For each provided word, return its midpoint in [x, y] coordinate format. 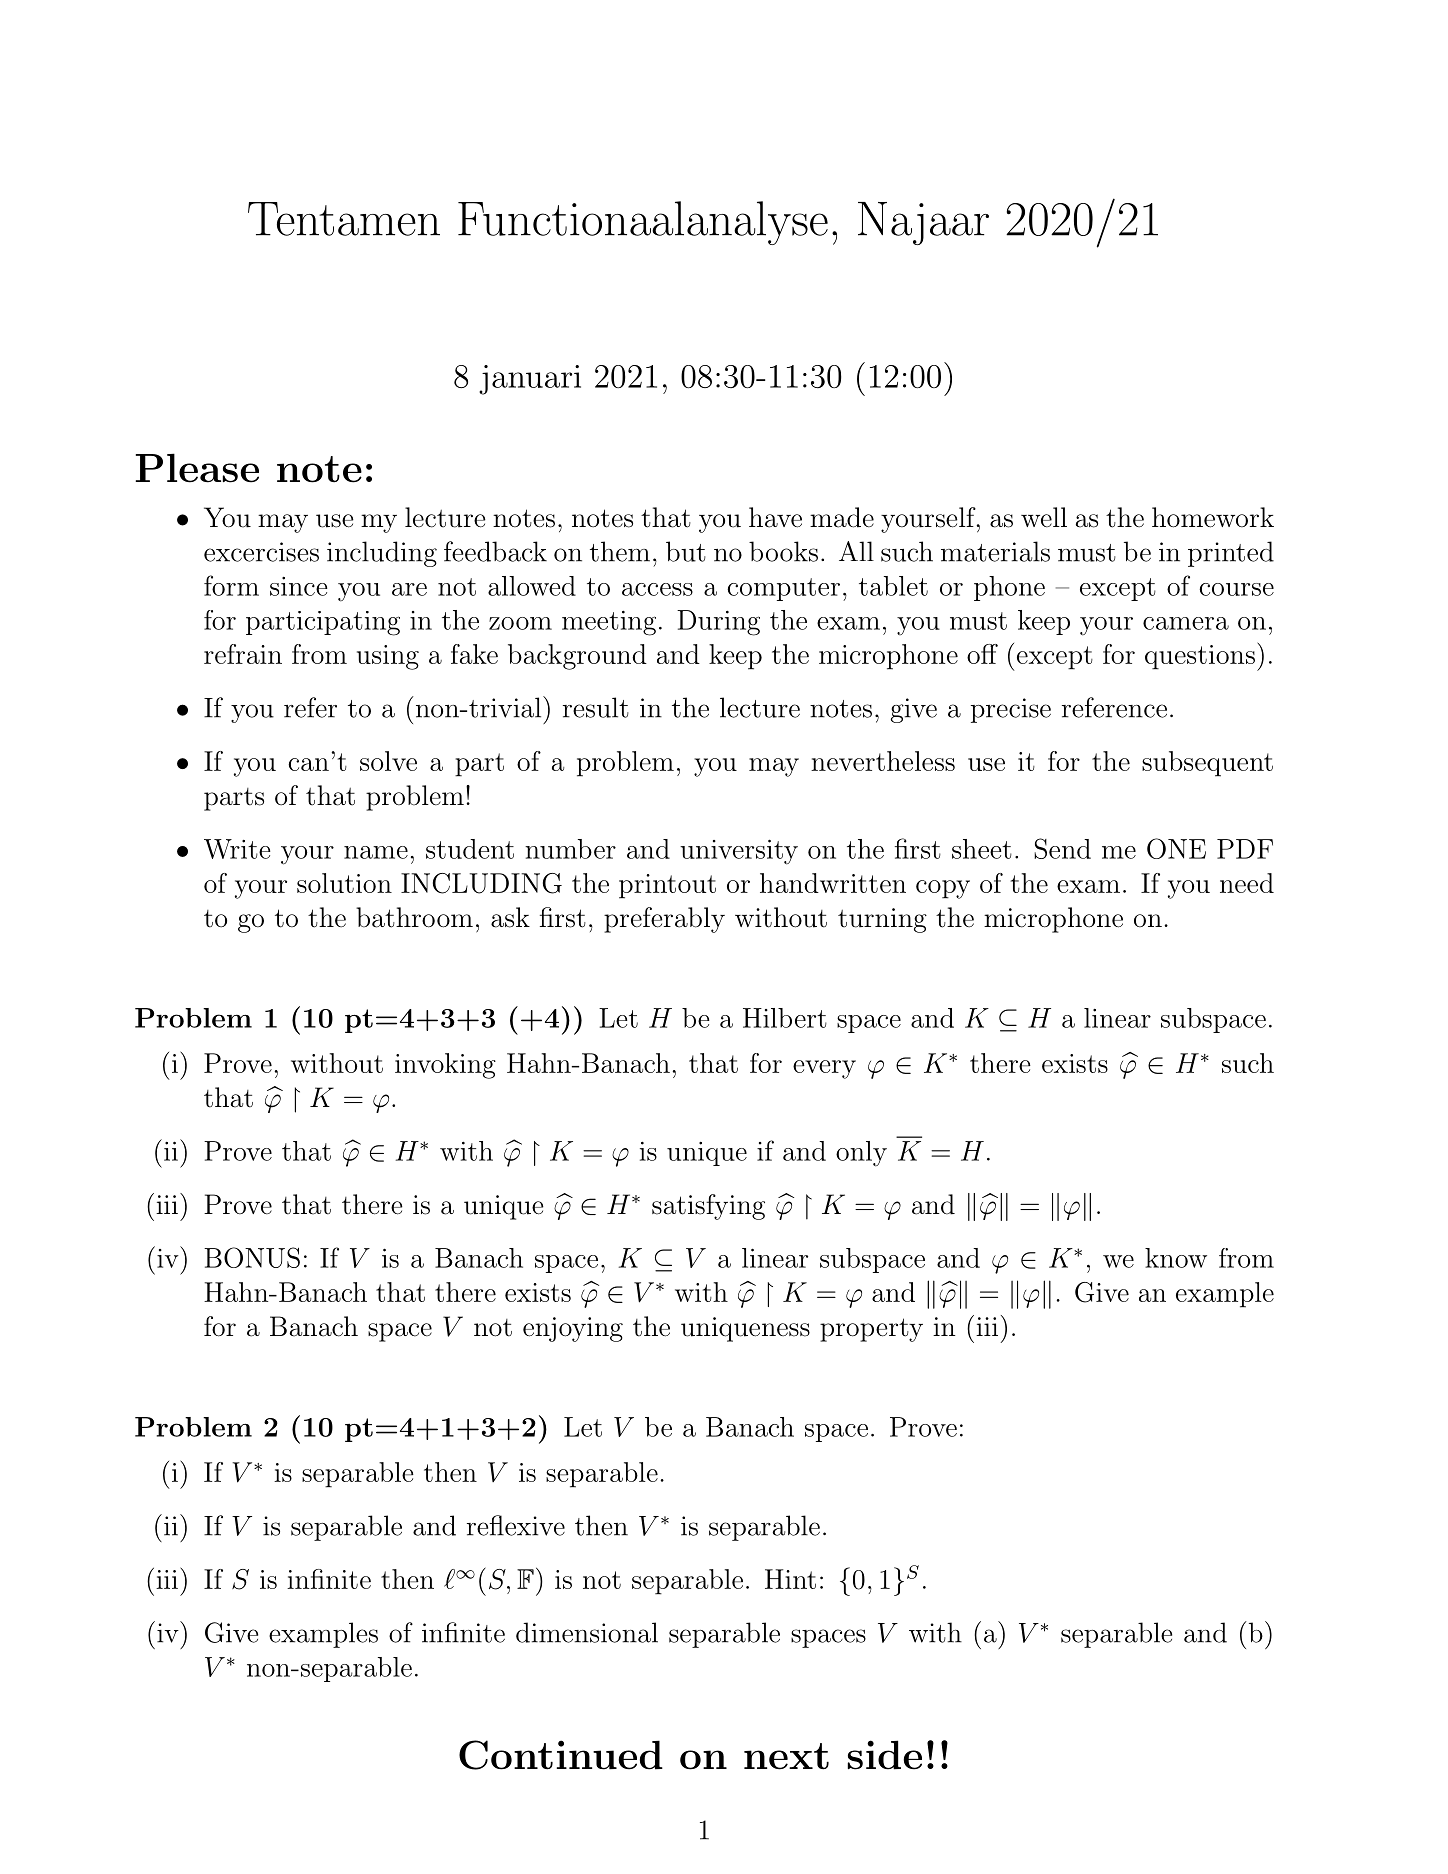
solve [388, 761]
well [1044, 517]
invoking [445, 1066]
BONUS [252, 1257]
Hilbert [785, 1018]
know [1176, 1258]
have [775, 517]
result [596, 707]
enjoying [573, 1329]
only [861, 1154]
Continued [561, 1755]
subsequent [1207, 764]
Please [197, 468]
